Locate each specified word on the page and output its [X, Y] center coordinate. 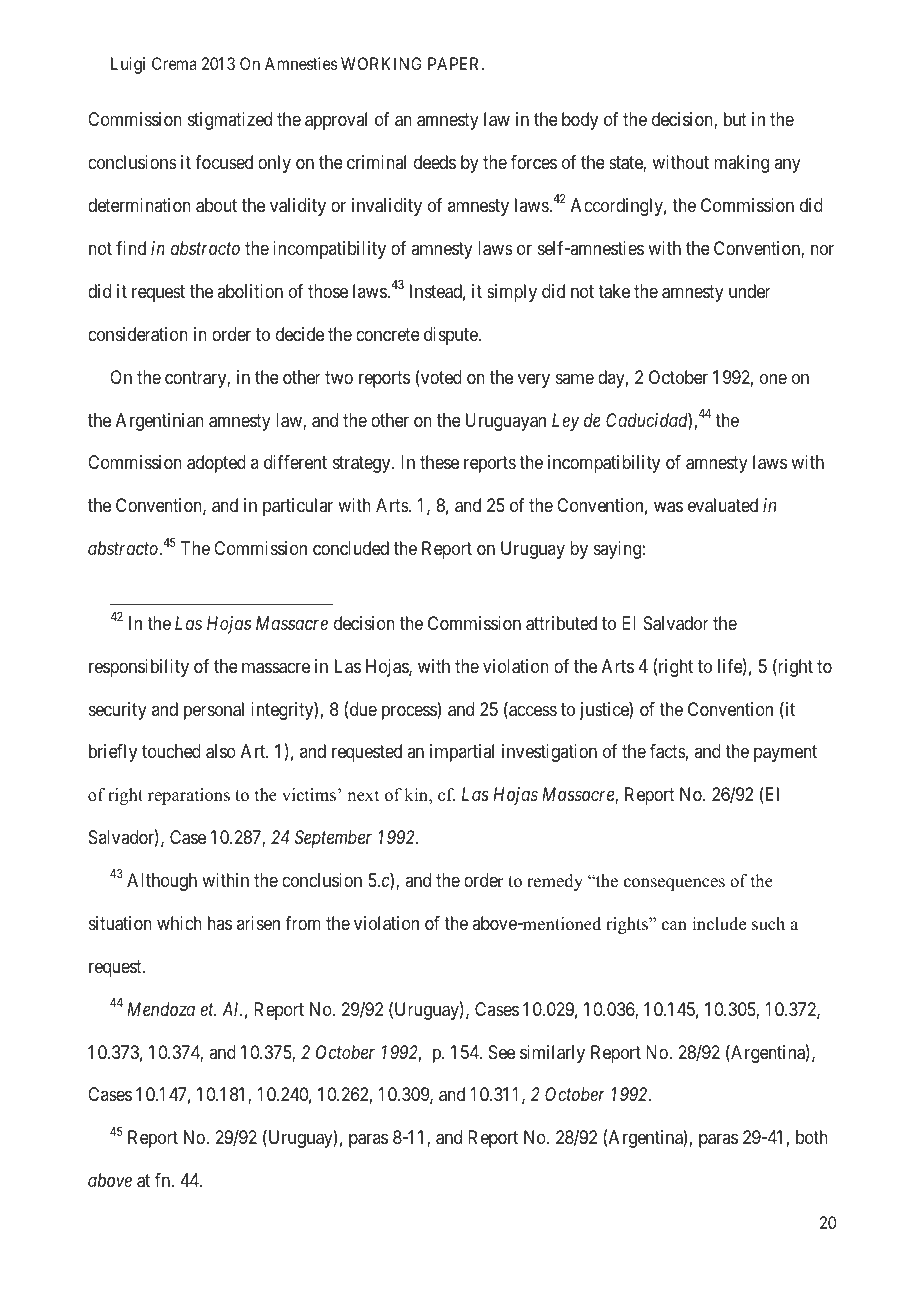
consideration [138, 334]
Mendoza [161, 1009]
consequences [674, 884]
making [741, 164]
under [750, 291]
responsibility [139, 668]
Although [162, 882]
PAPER [455, 63]
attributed [561, 623]
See [502, 1052]
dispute [452, 336]
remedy [555, 882]
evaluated [723, 505]
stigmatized [230, 121]
